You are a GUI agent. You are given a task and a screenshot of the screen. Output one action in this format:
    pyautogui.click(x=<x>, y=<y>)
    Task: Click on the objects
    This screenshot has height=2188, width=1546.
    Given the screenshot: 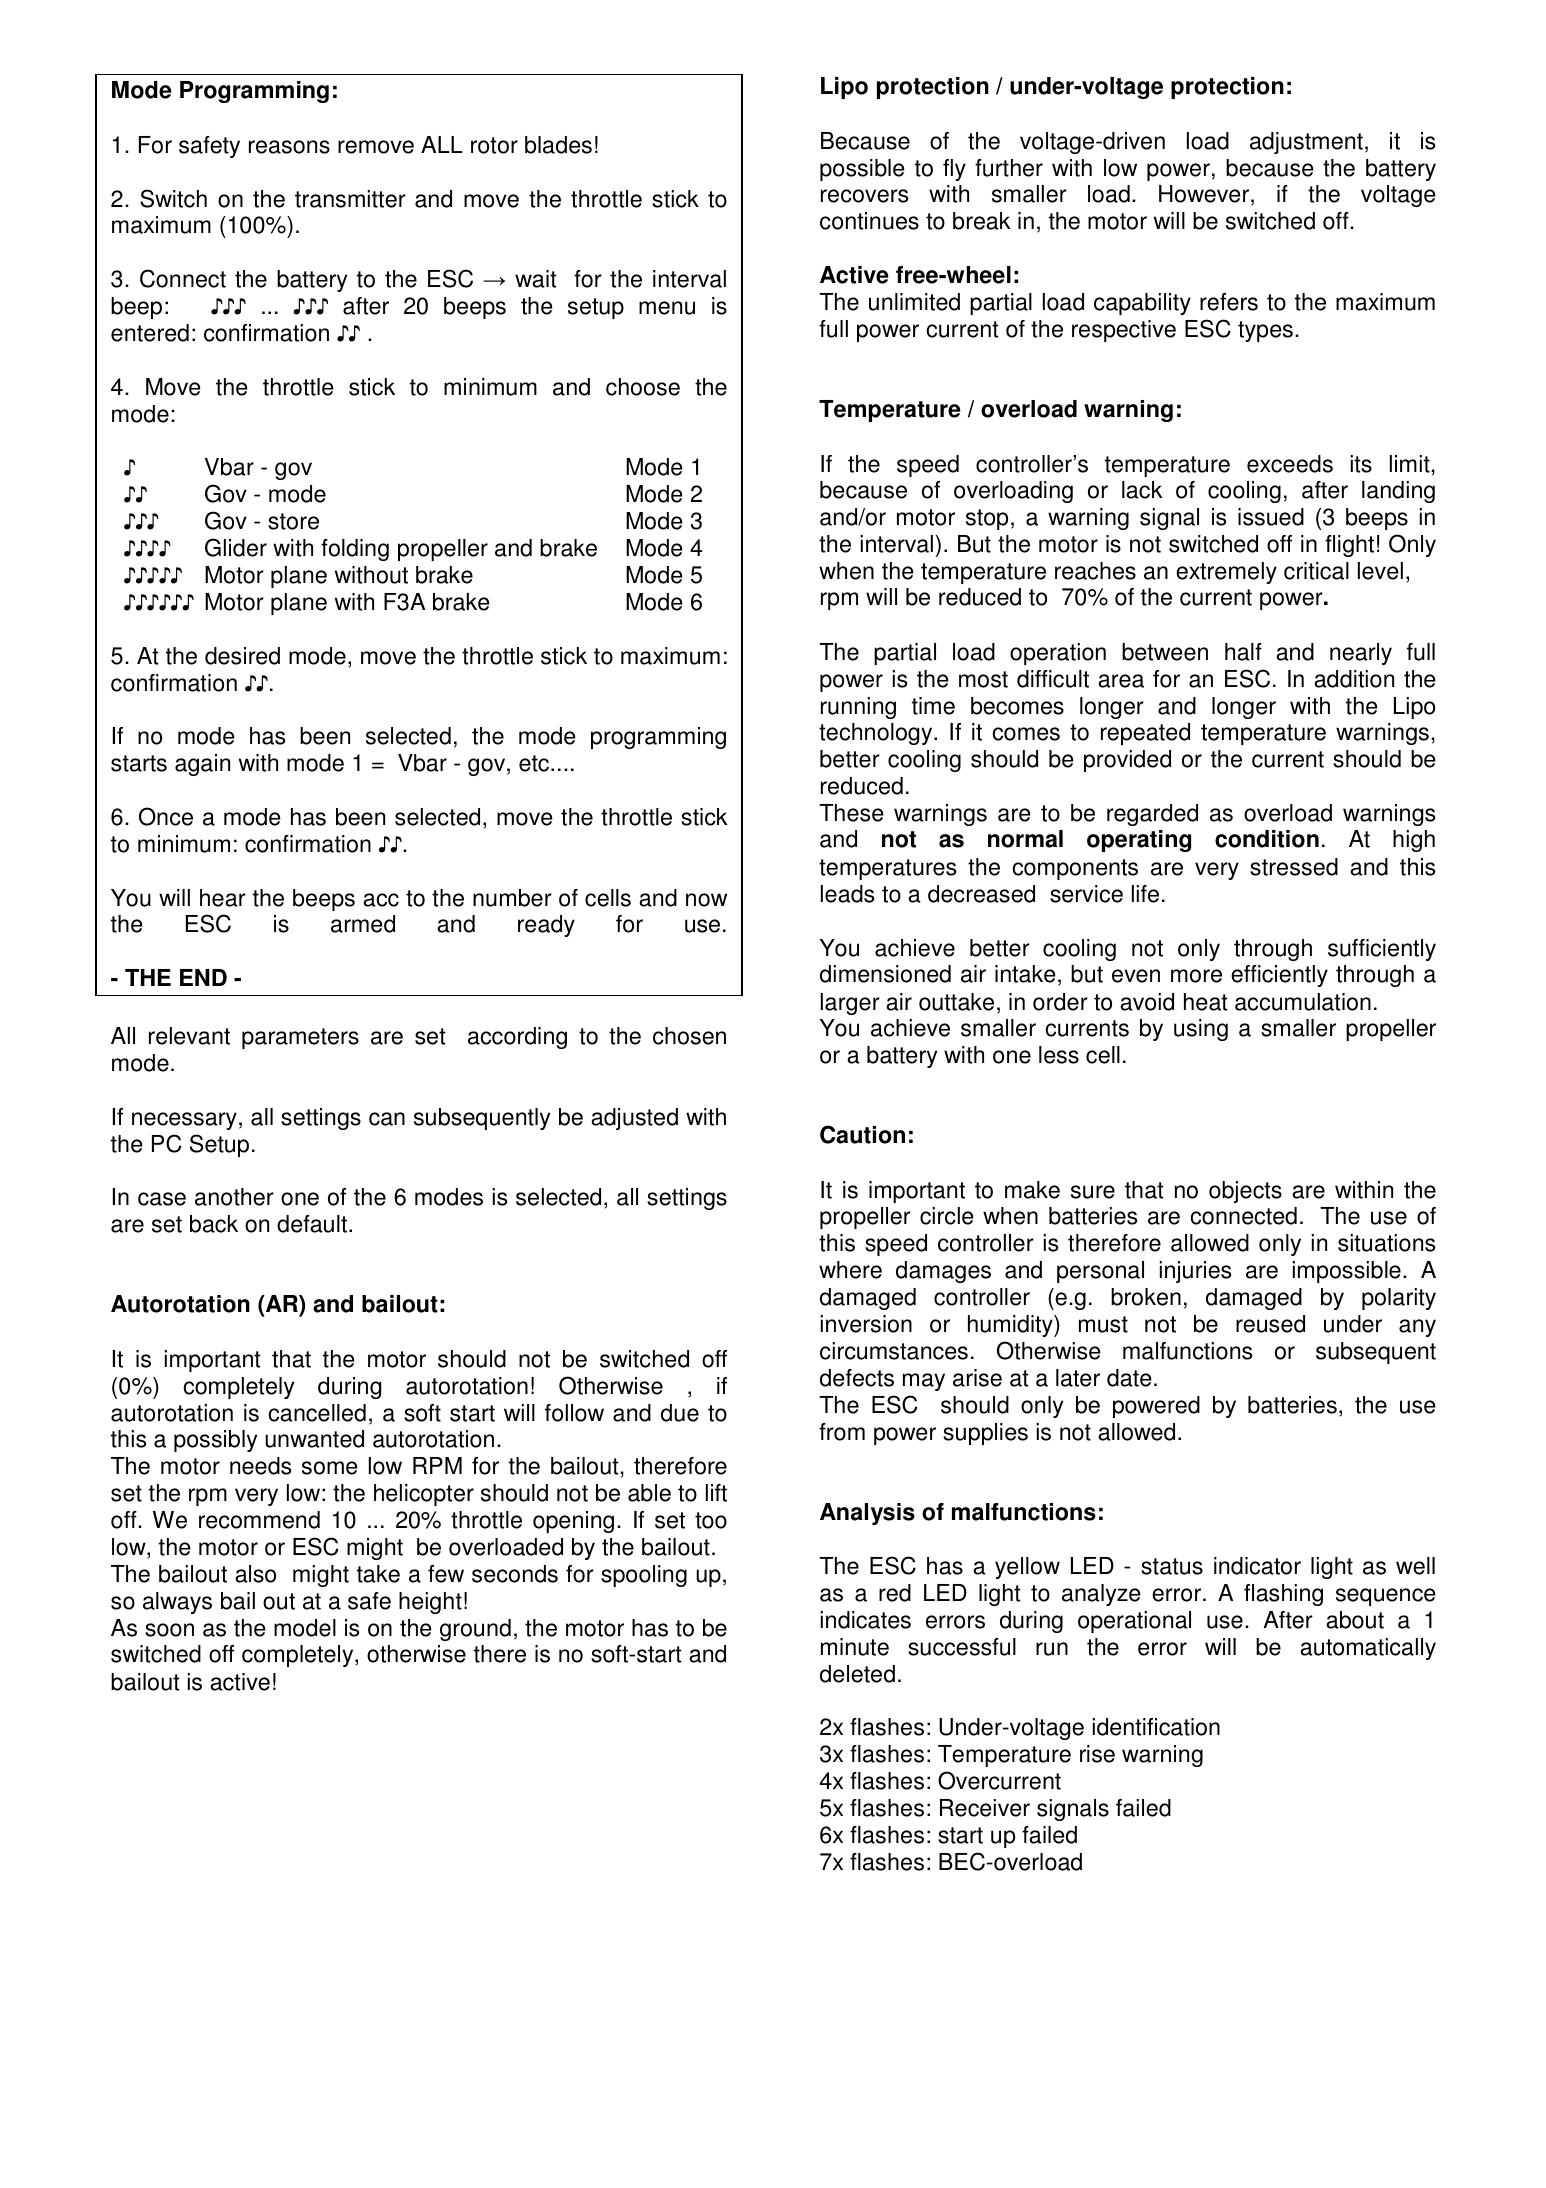 What is the action you would take?
    pyautogui.click(x=1245, y=1192)
